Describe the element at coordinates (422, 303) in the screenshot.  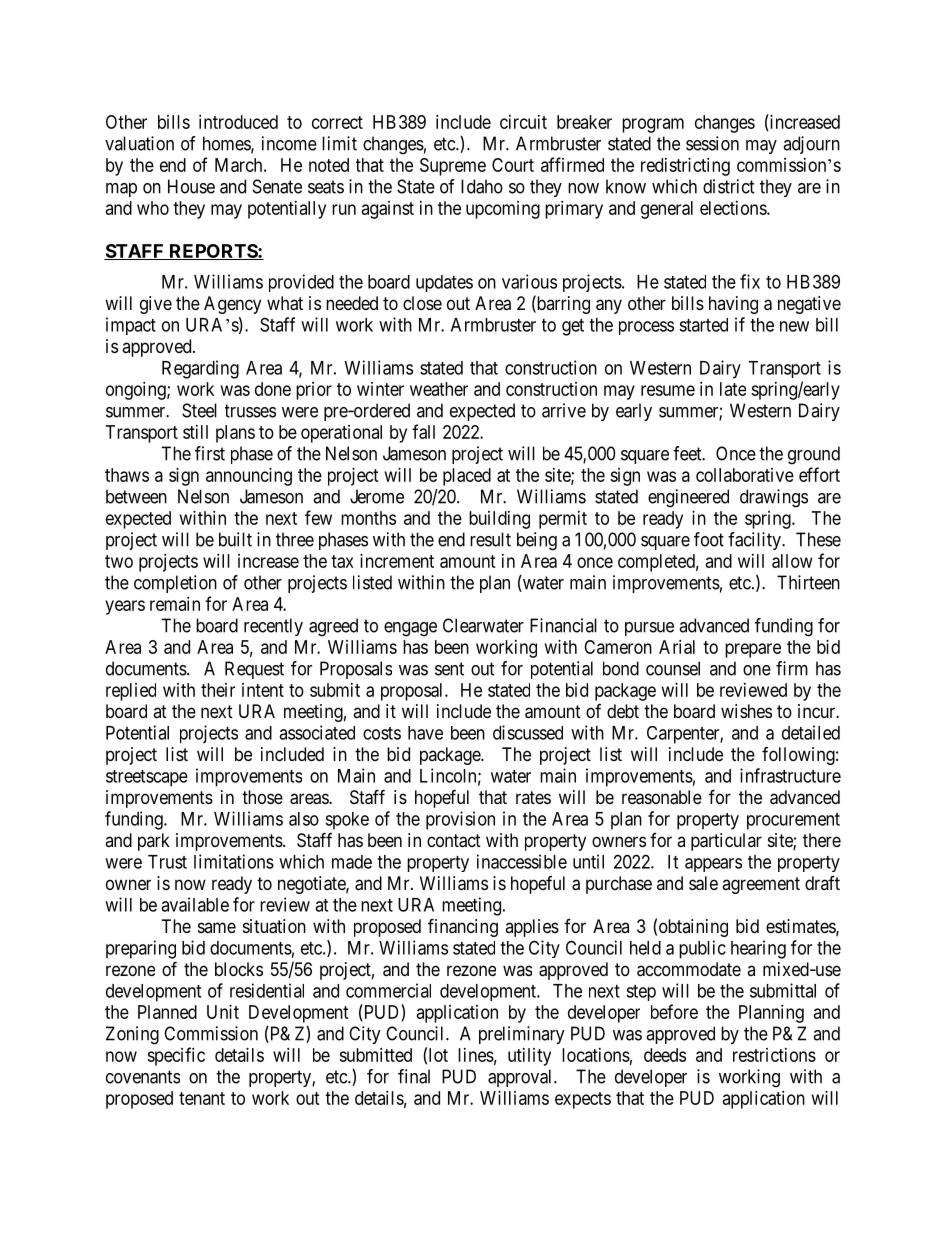
I see `close` at that location.
